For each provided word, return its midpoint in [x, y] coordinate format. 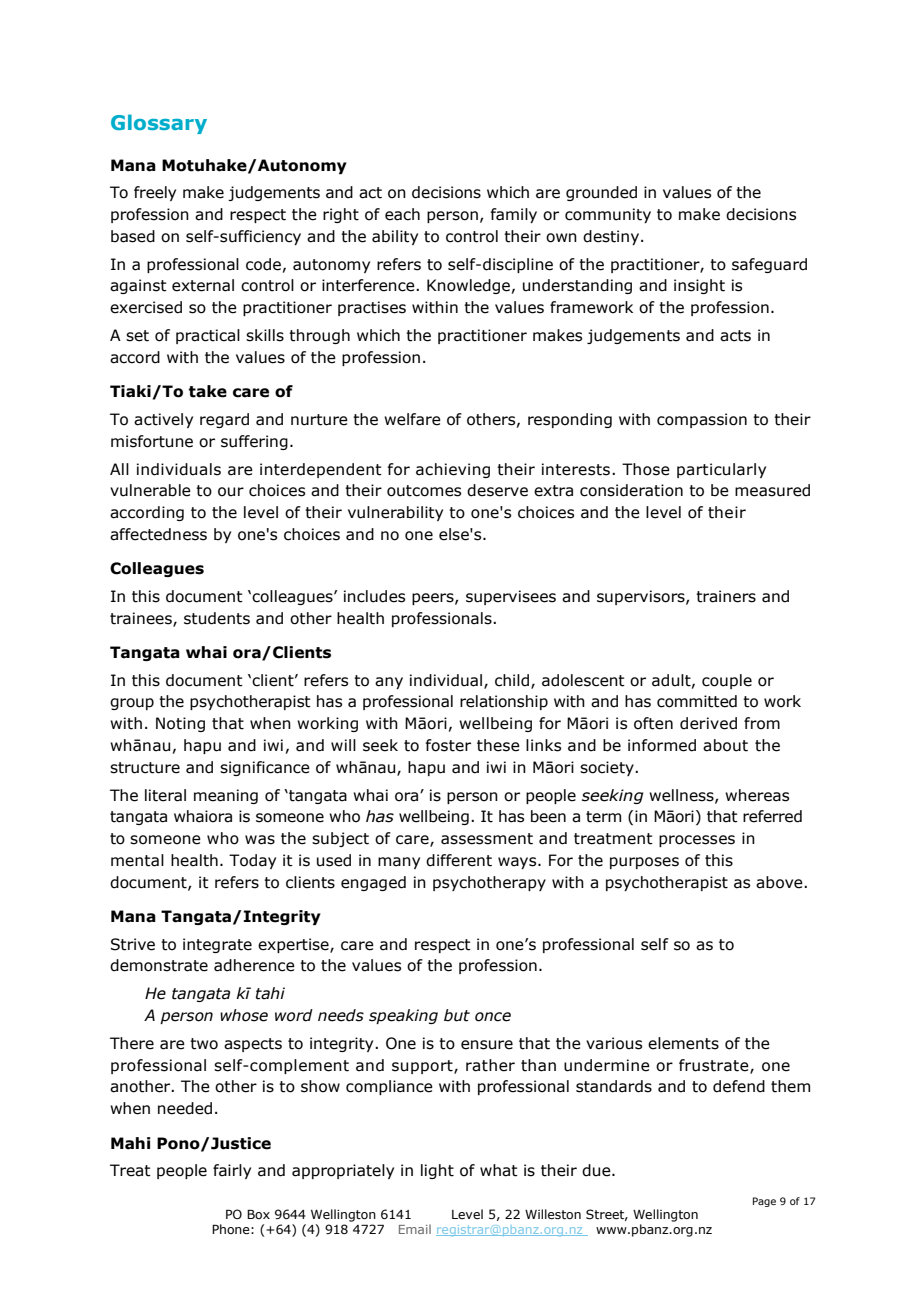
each [402, 214]
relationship [504, 702]
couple [727, 681]
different [459, 860]
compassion [702, 420]
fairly [232, 1171]
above [780, 882]
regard [224, 420]
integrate [217, 945]
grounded [601, 193]
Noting [180, 724]
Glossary [159, 124]
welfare [412, 419]
